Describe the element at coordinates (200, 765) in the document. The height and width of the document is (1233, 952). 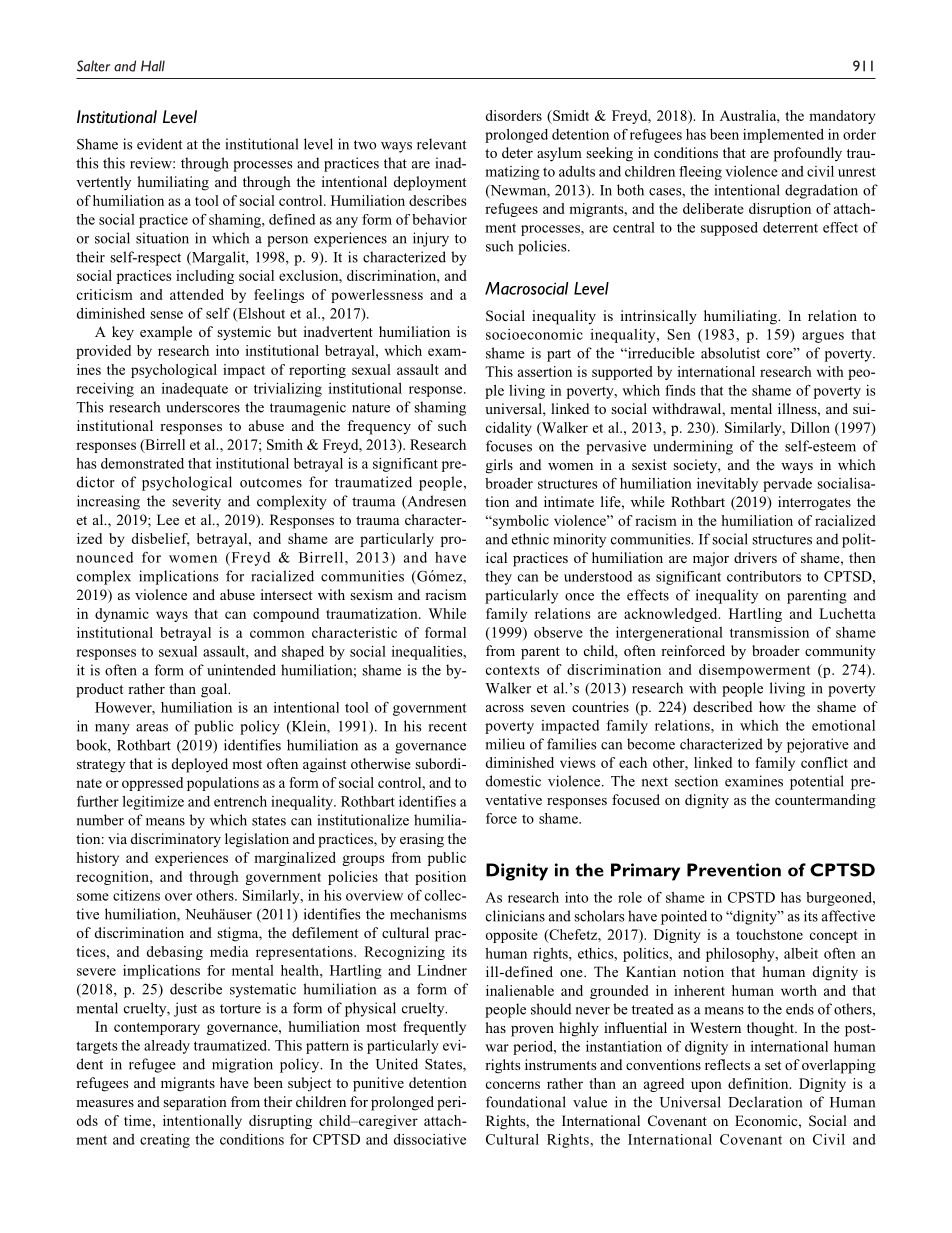
I see `deployed` at that location.
